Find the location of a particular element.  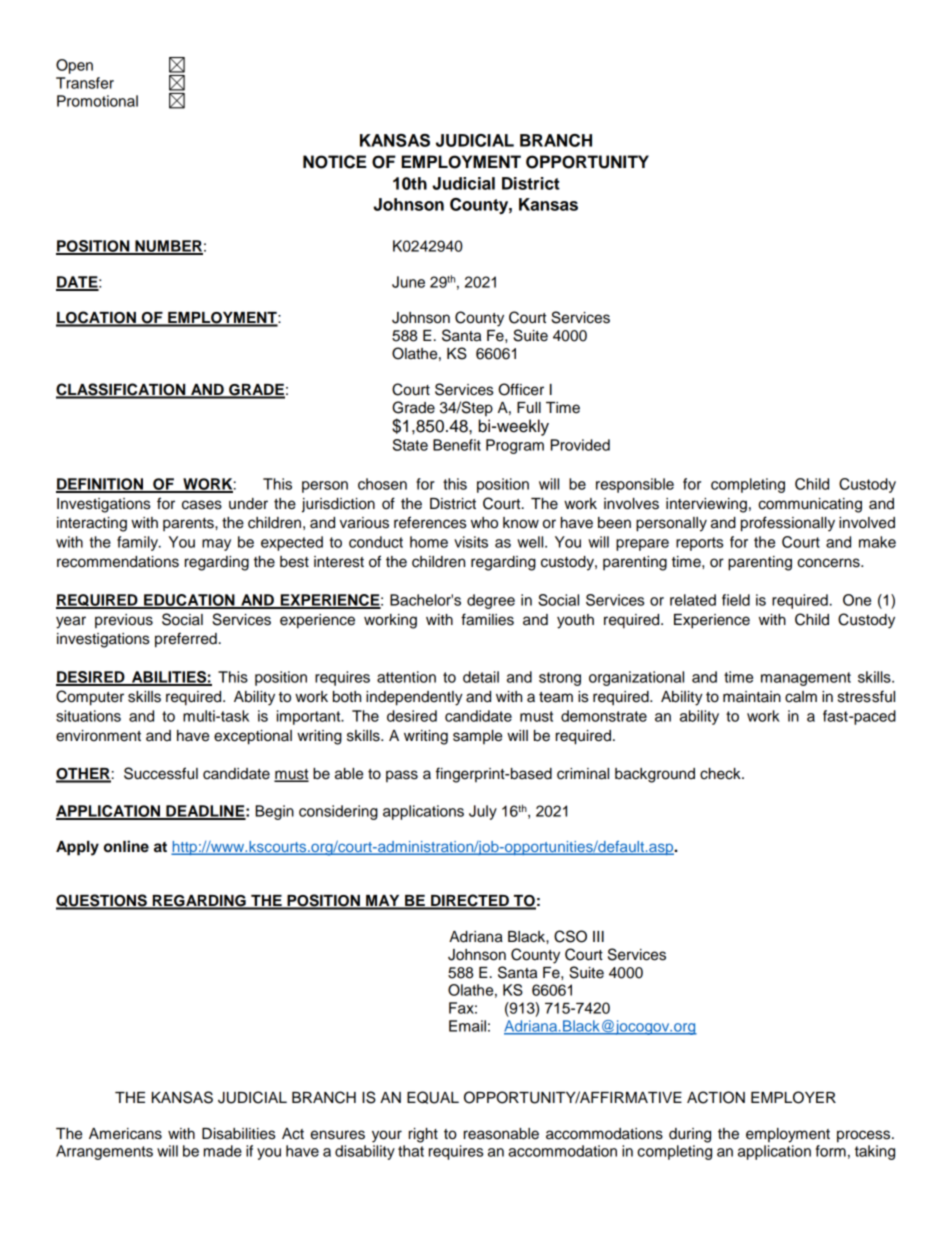

Promotional is located at coordinates (97, 101).
